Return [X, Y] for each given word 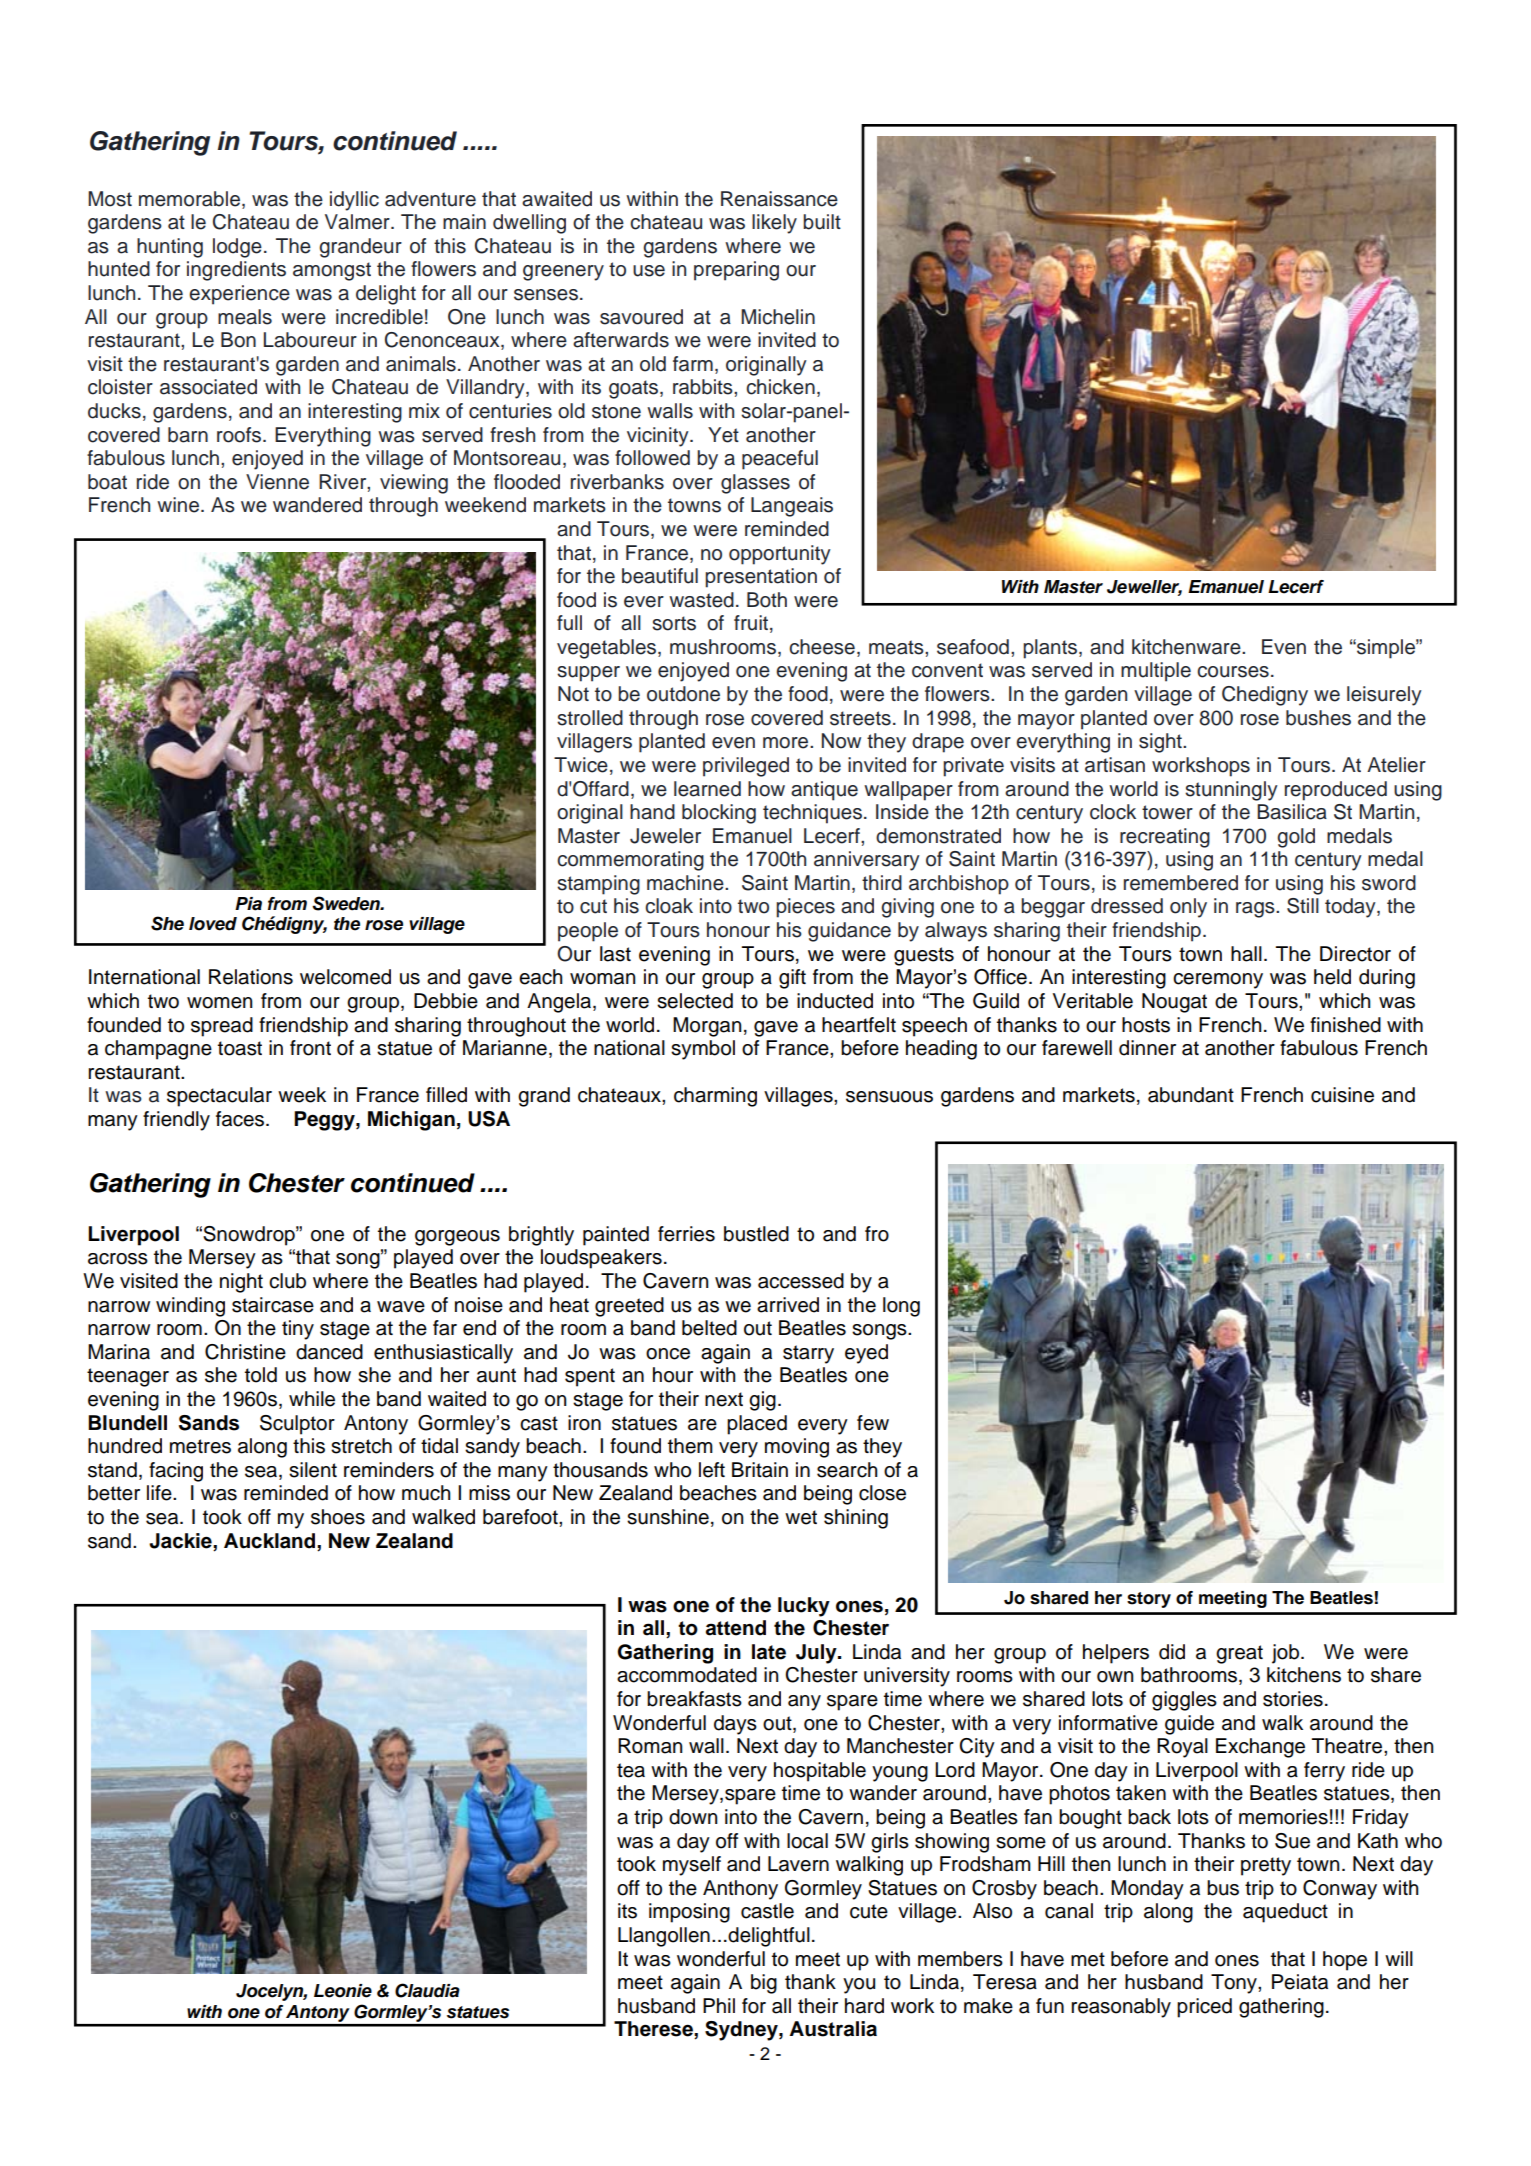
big [764, 1984]
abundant [1191, 1095]
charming [715, 1097]
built [822, 222]
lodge [237, 248]
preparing [736, 271]
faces [241, 1119]
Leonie [343, 1991]
